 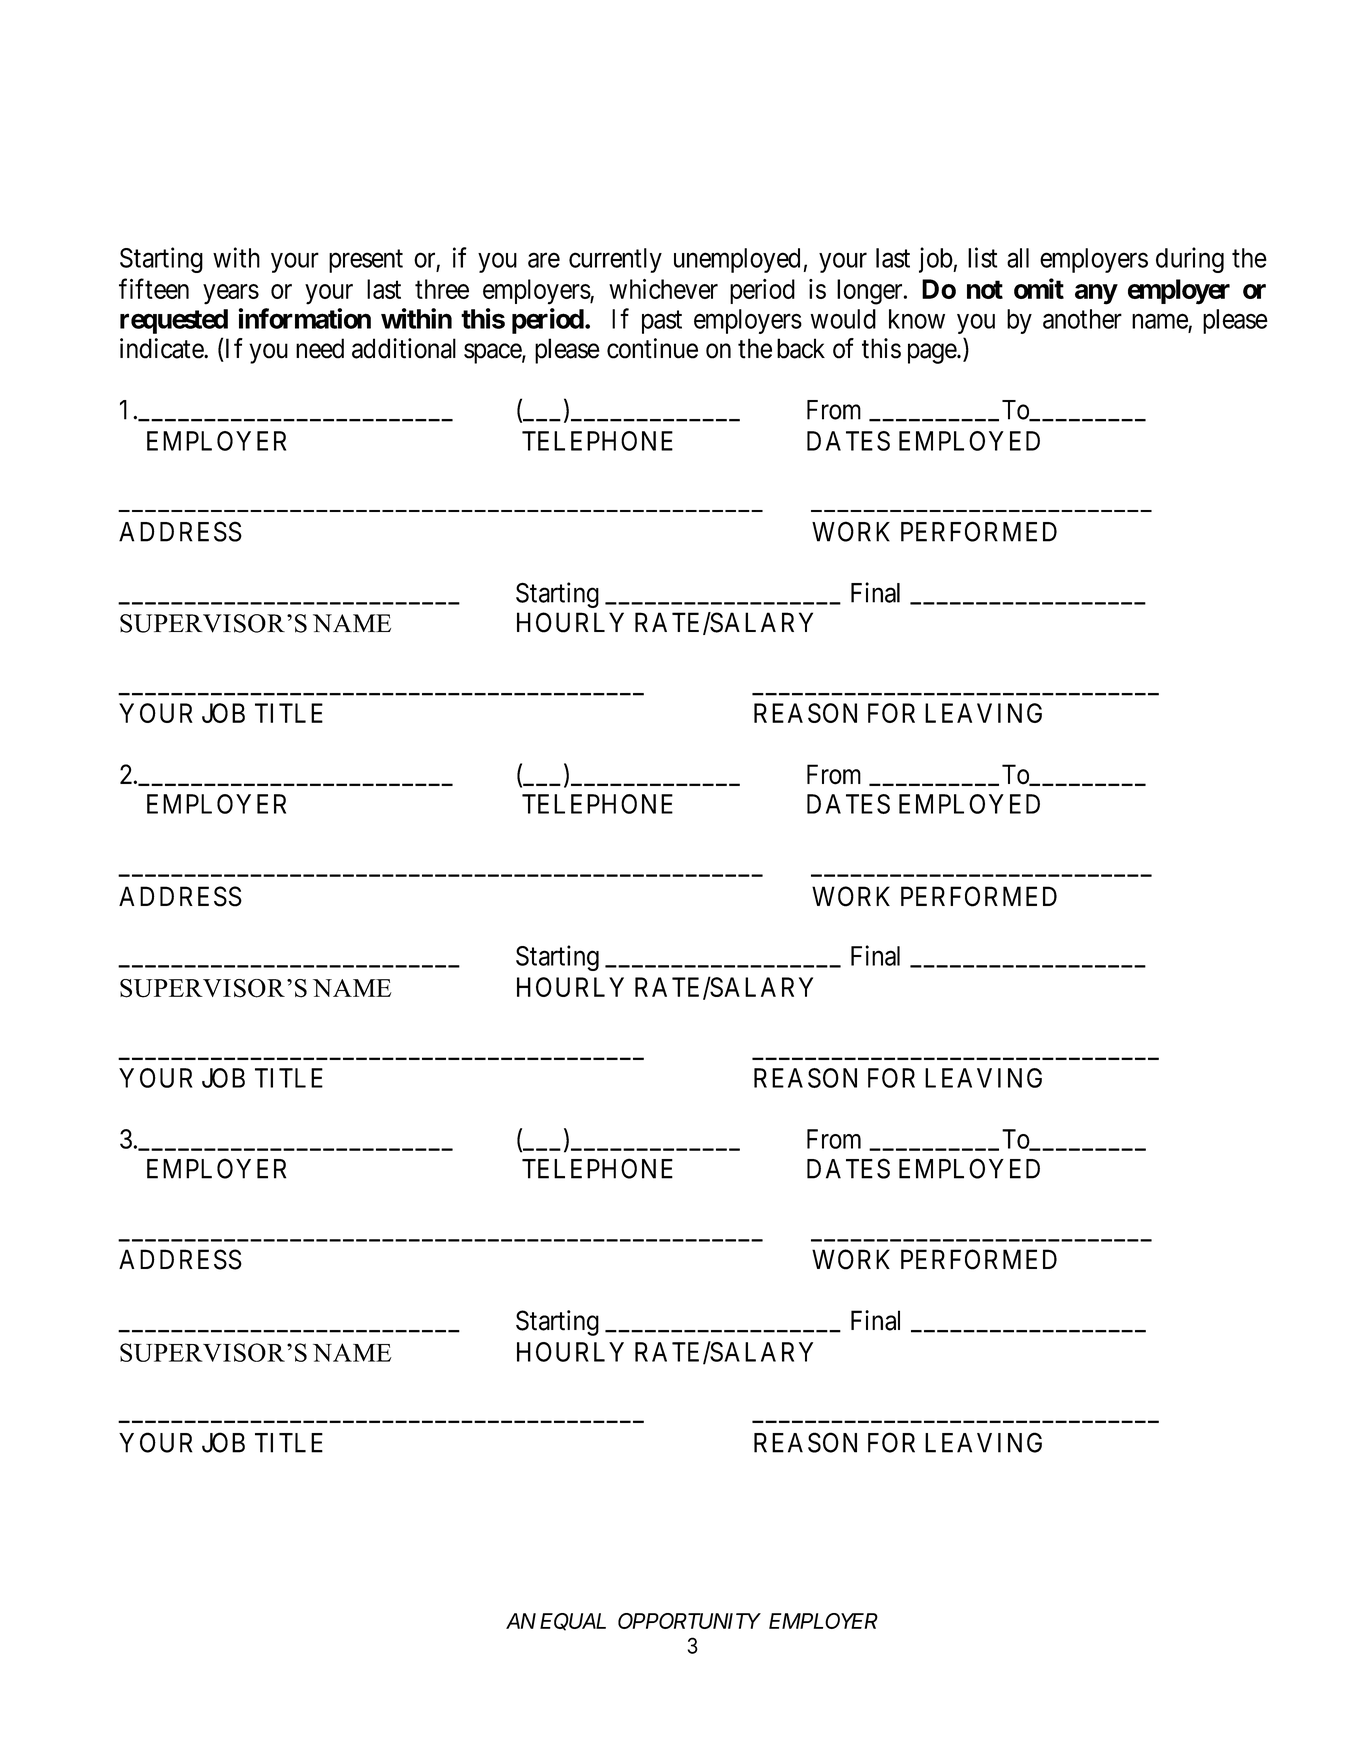 I want to click on information, so click(x=305, y=318).
